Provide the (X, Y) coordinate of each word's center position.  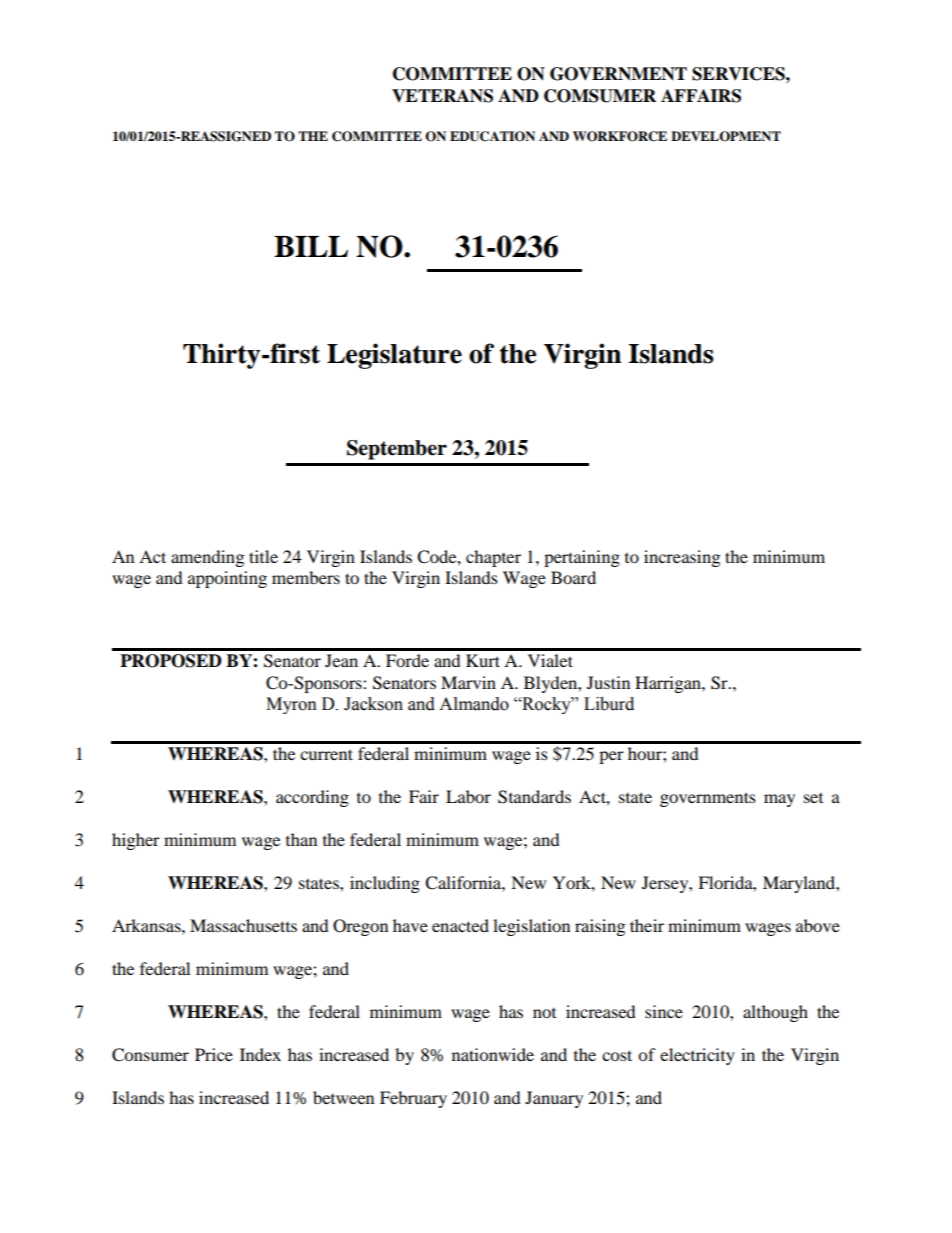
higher (136, 841)
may (779, 800)
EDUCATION (492, 136)
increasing (682, 558)
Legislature (394, 356)
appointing (227, 579)
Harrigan (669, 684)
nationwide (493, 1054)
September (397, 450)
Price (214, 1054)
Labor (468, 796)
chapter (493, 558)
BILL (311, 246)
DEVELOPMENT (726, 136)
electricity (697, 1056)
